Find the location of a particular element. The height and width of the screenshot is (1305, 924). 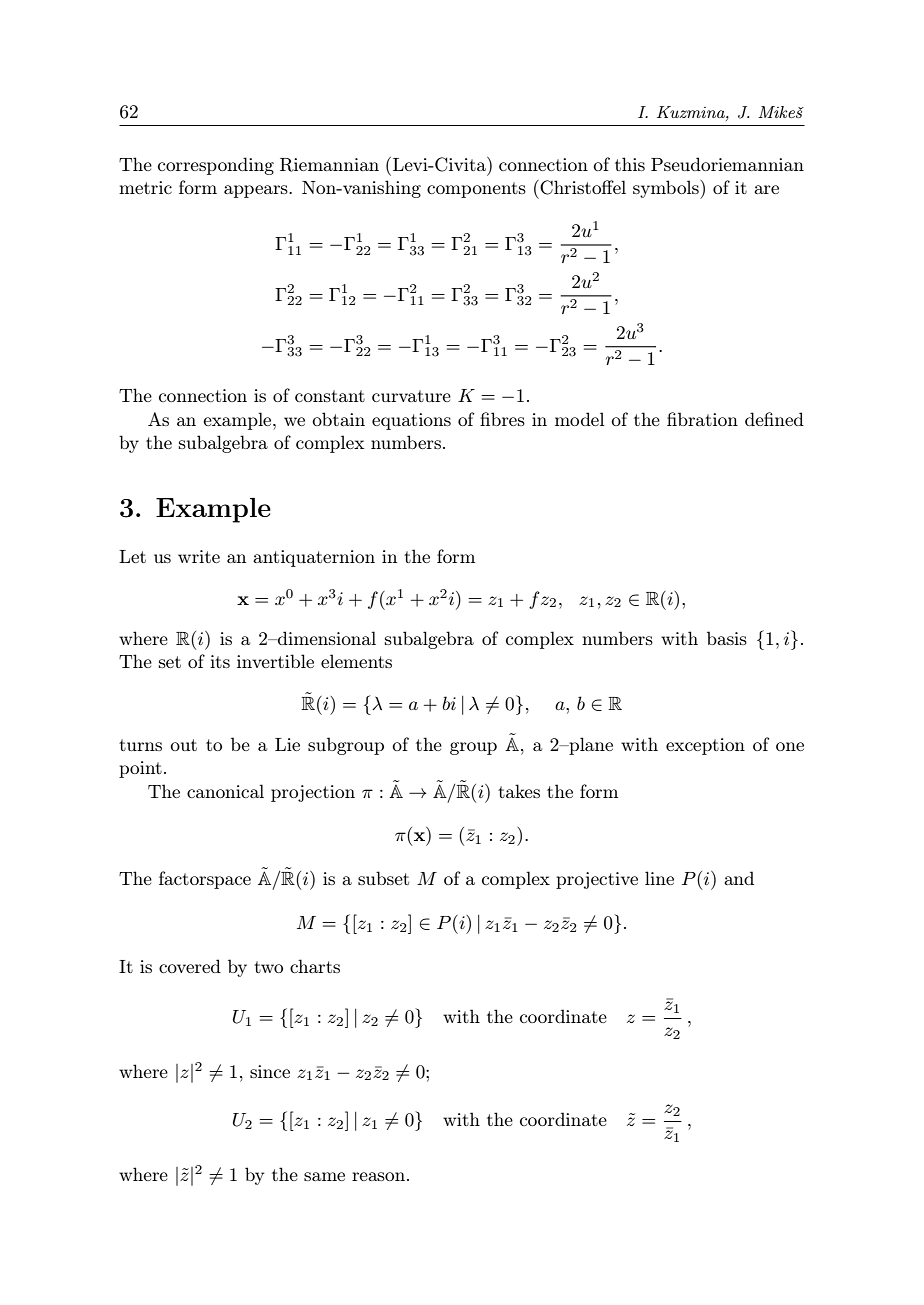

since is located at coordinates (270, 1071).
